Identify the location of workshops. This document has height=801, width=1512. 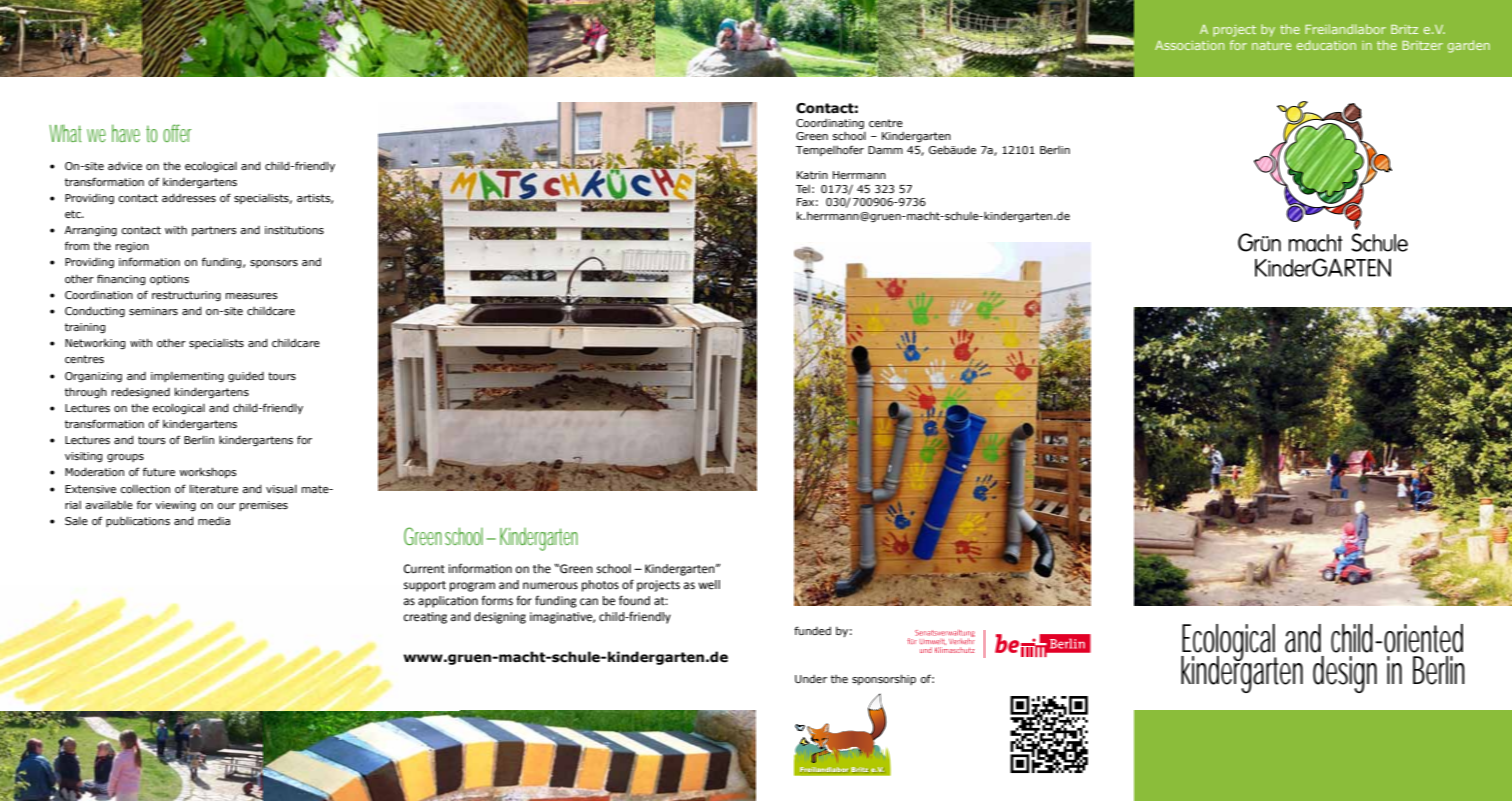
(208, 472).
